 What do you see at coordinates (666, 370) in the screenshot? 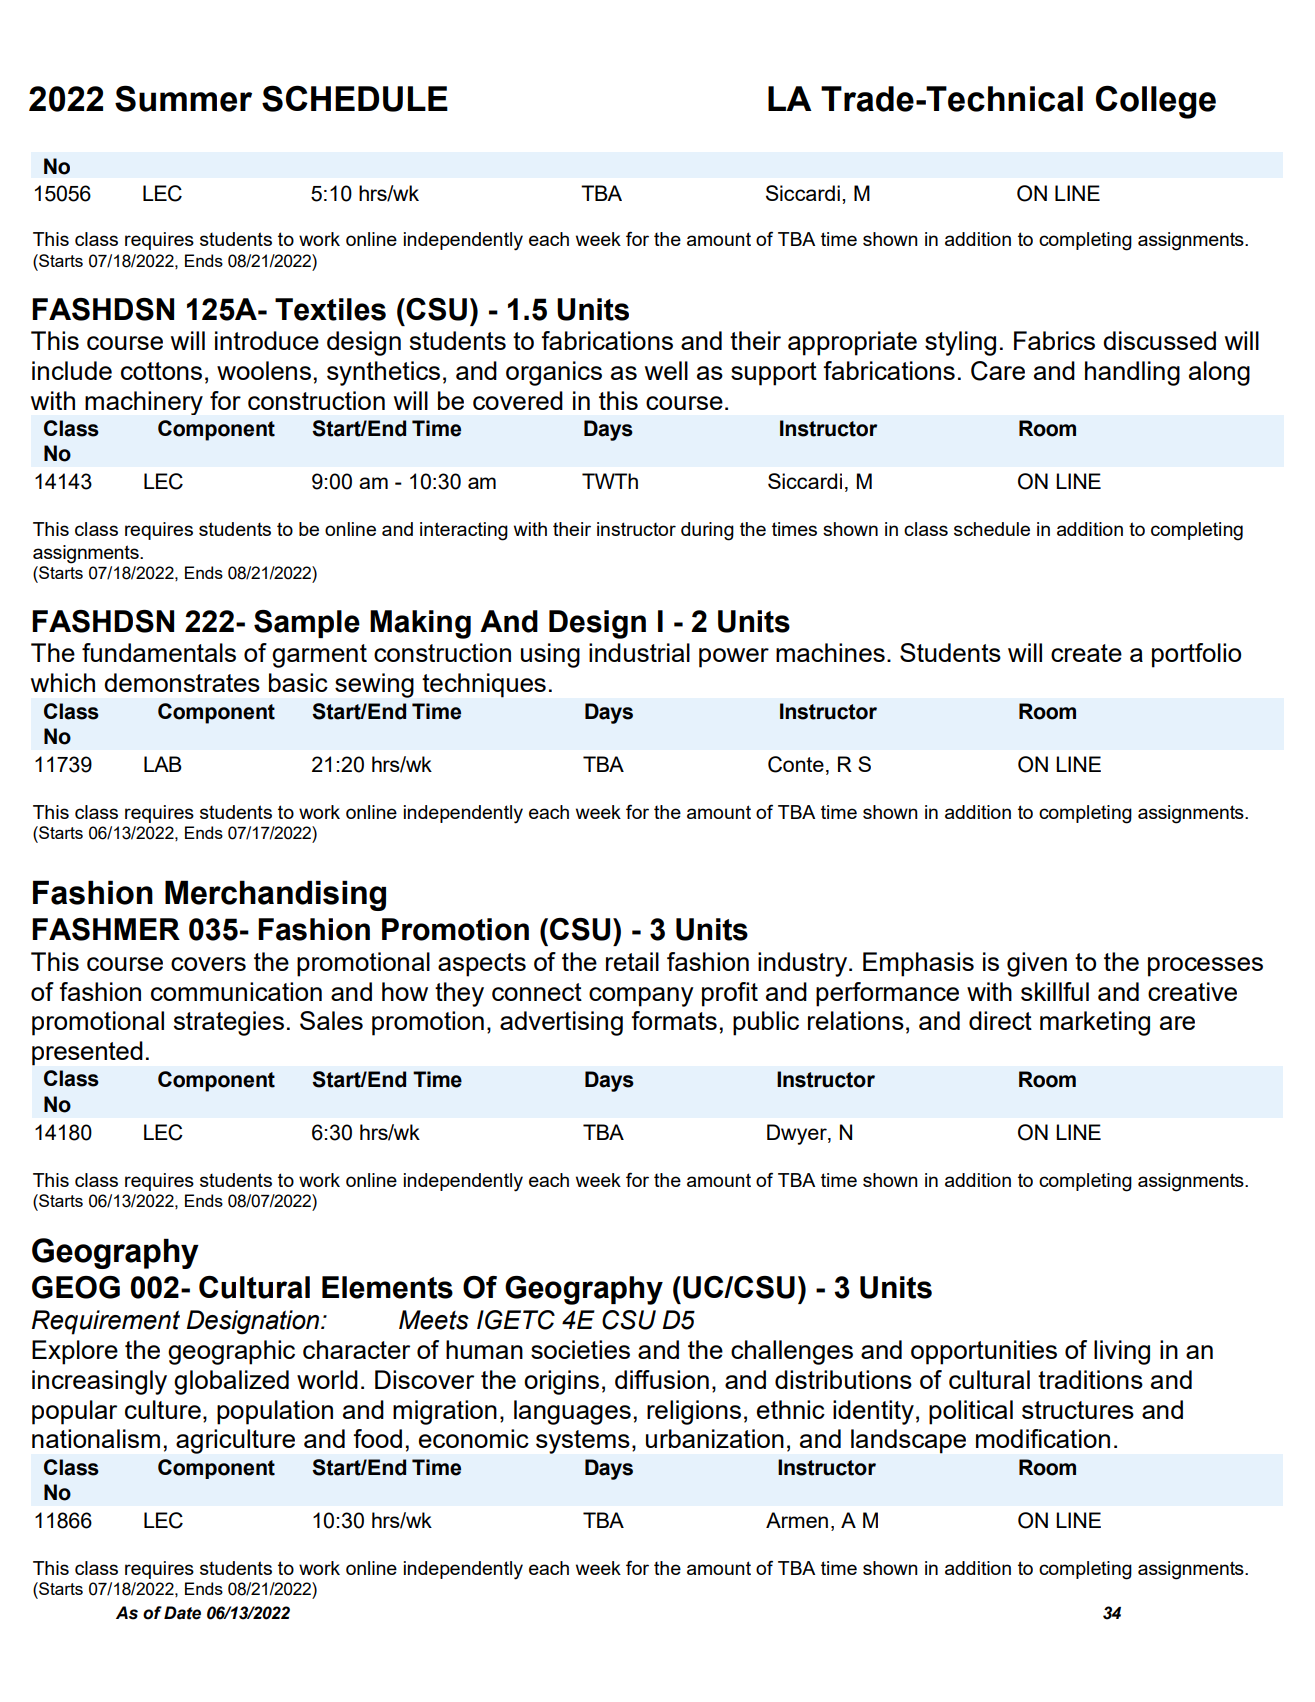
I see `well` at bounding box center [666, 370].
